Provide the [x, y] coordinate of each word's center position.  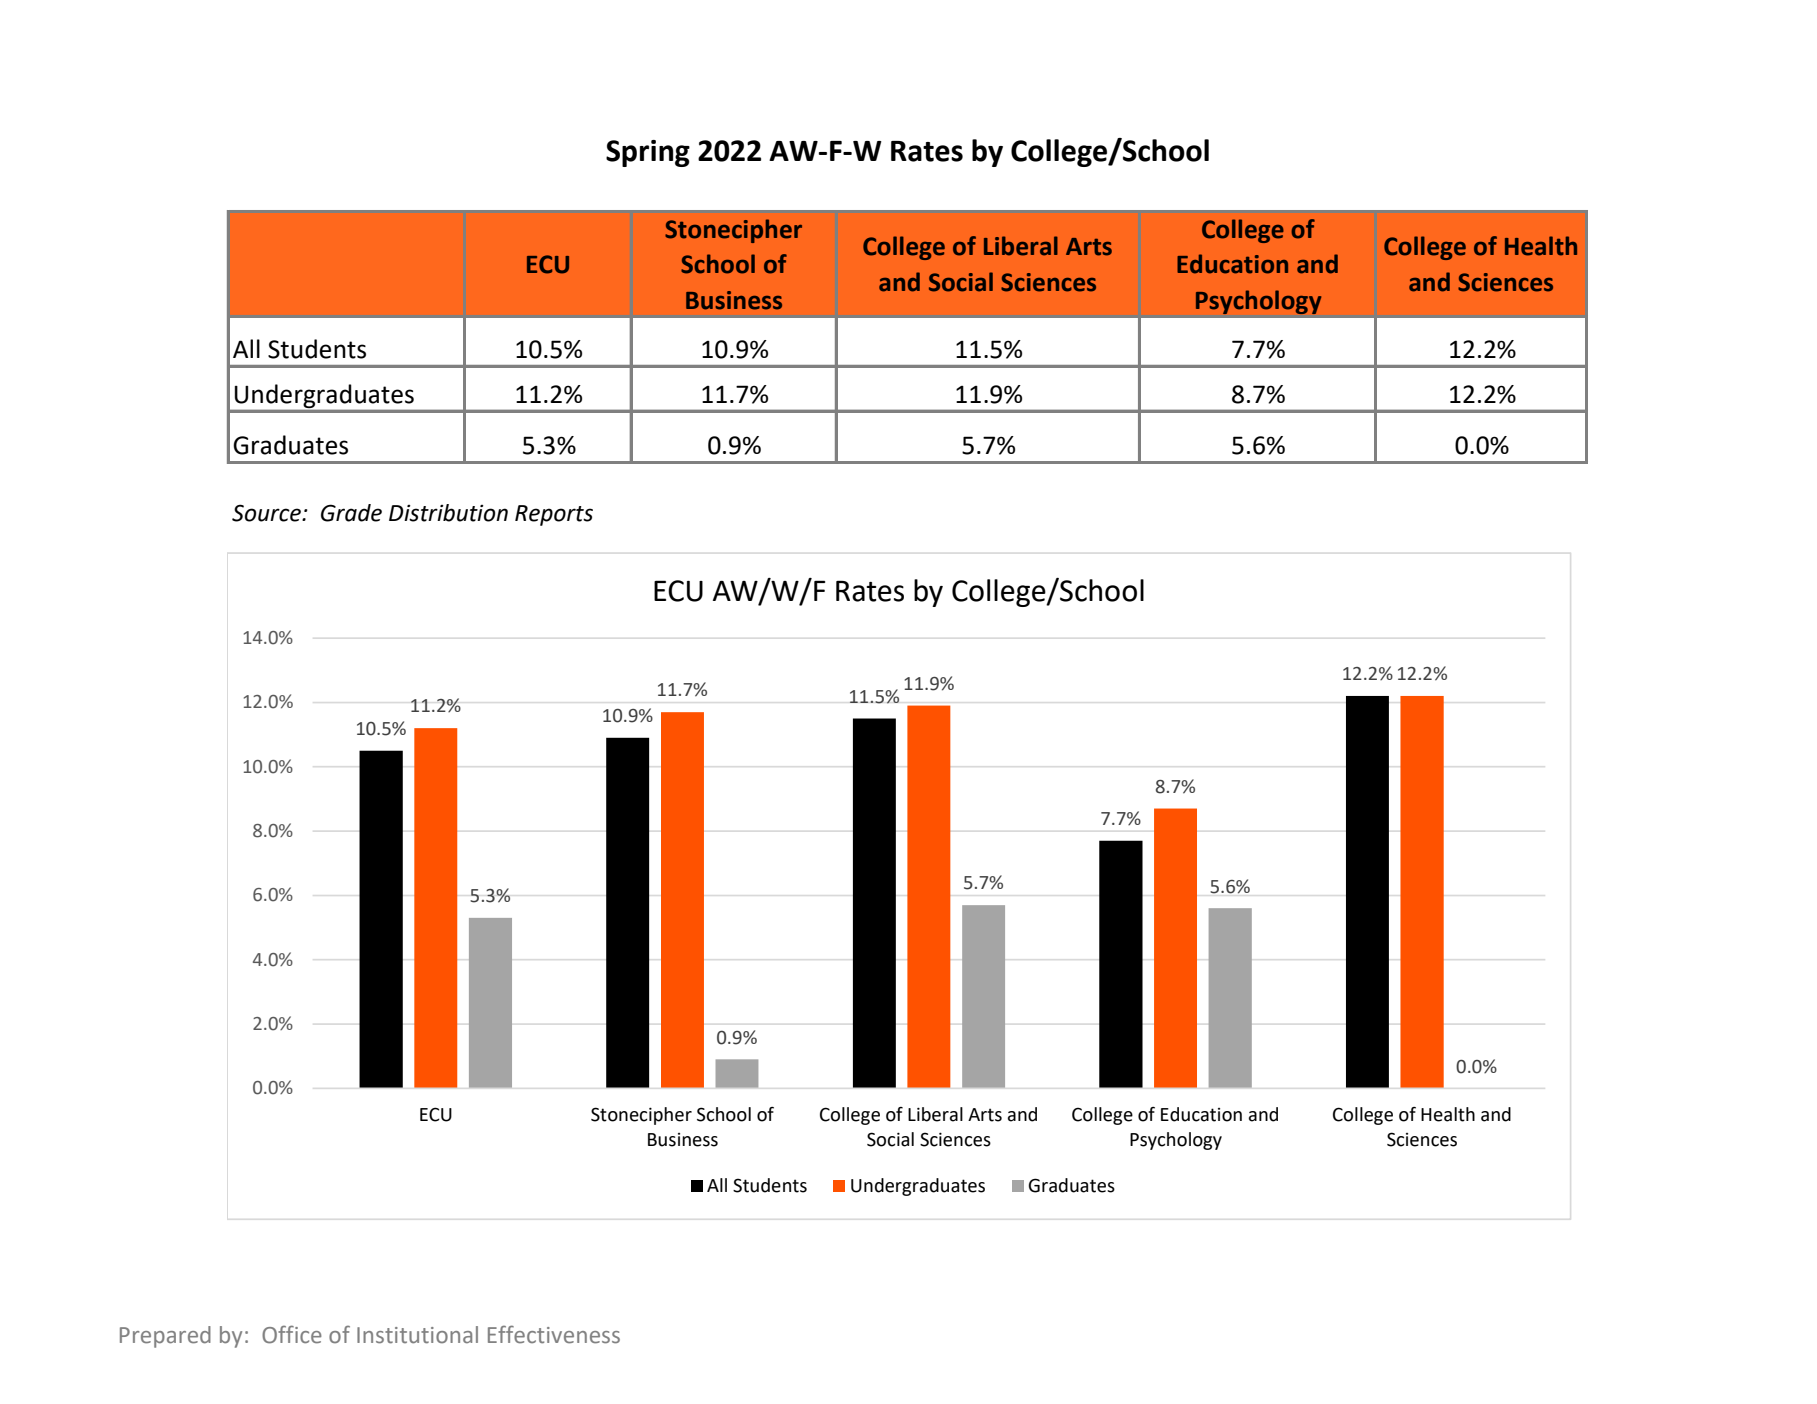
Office [292, 1334]
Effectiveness [554, 1334]
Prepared [165, 1337]
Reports [554, 515]
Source [267, 513]
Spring [648, 153]
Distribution [448, 513]
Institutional [417, 1335]
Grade [351, 513]
